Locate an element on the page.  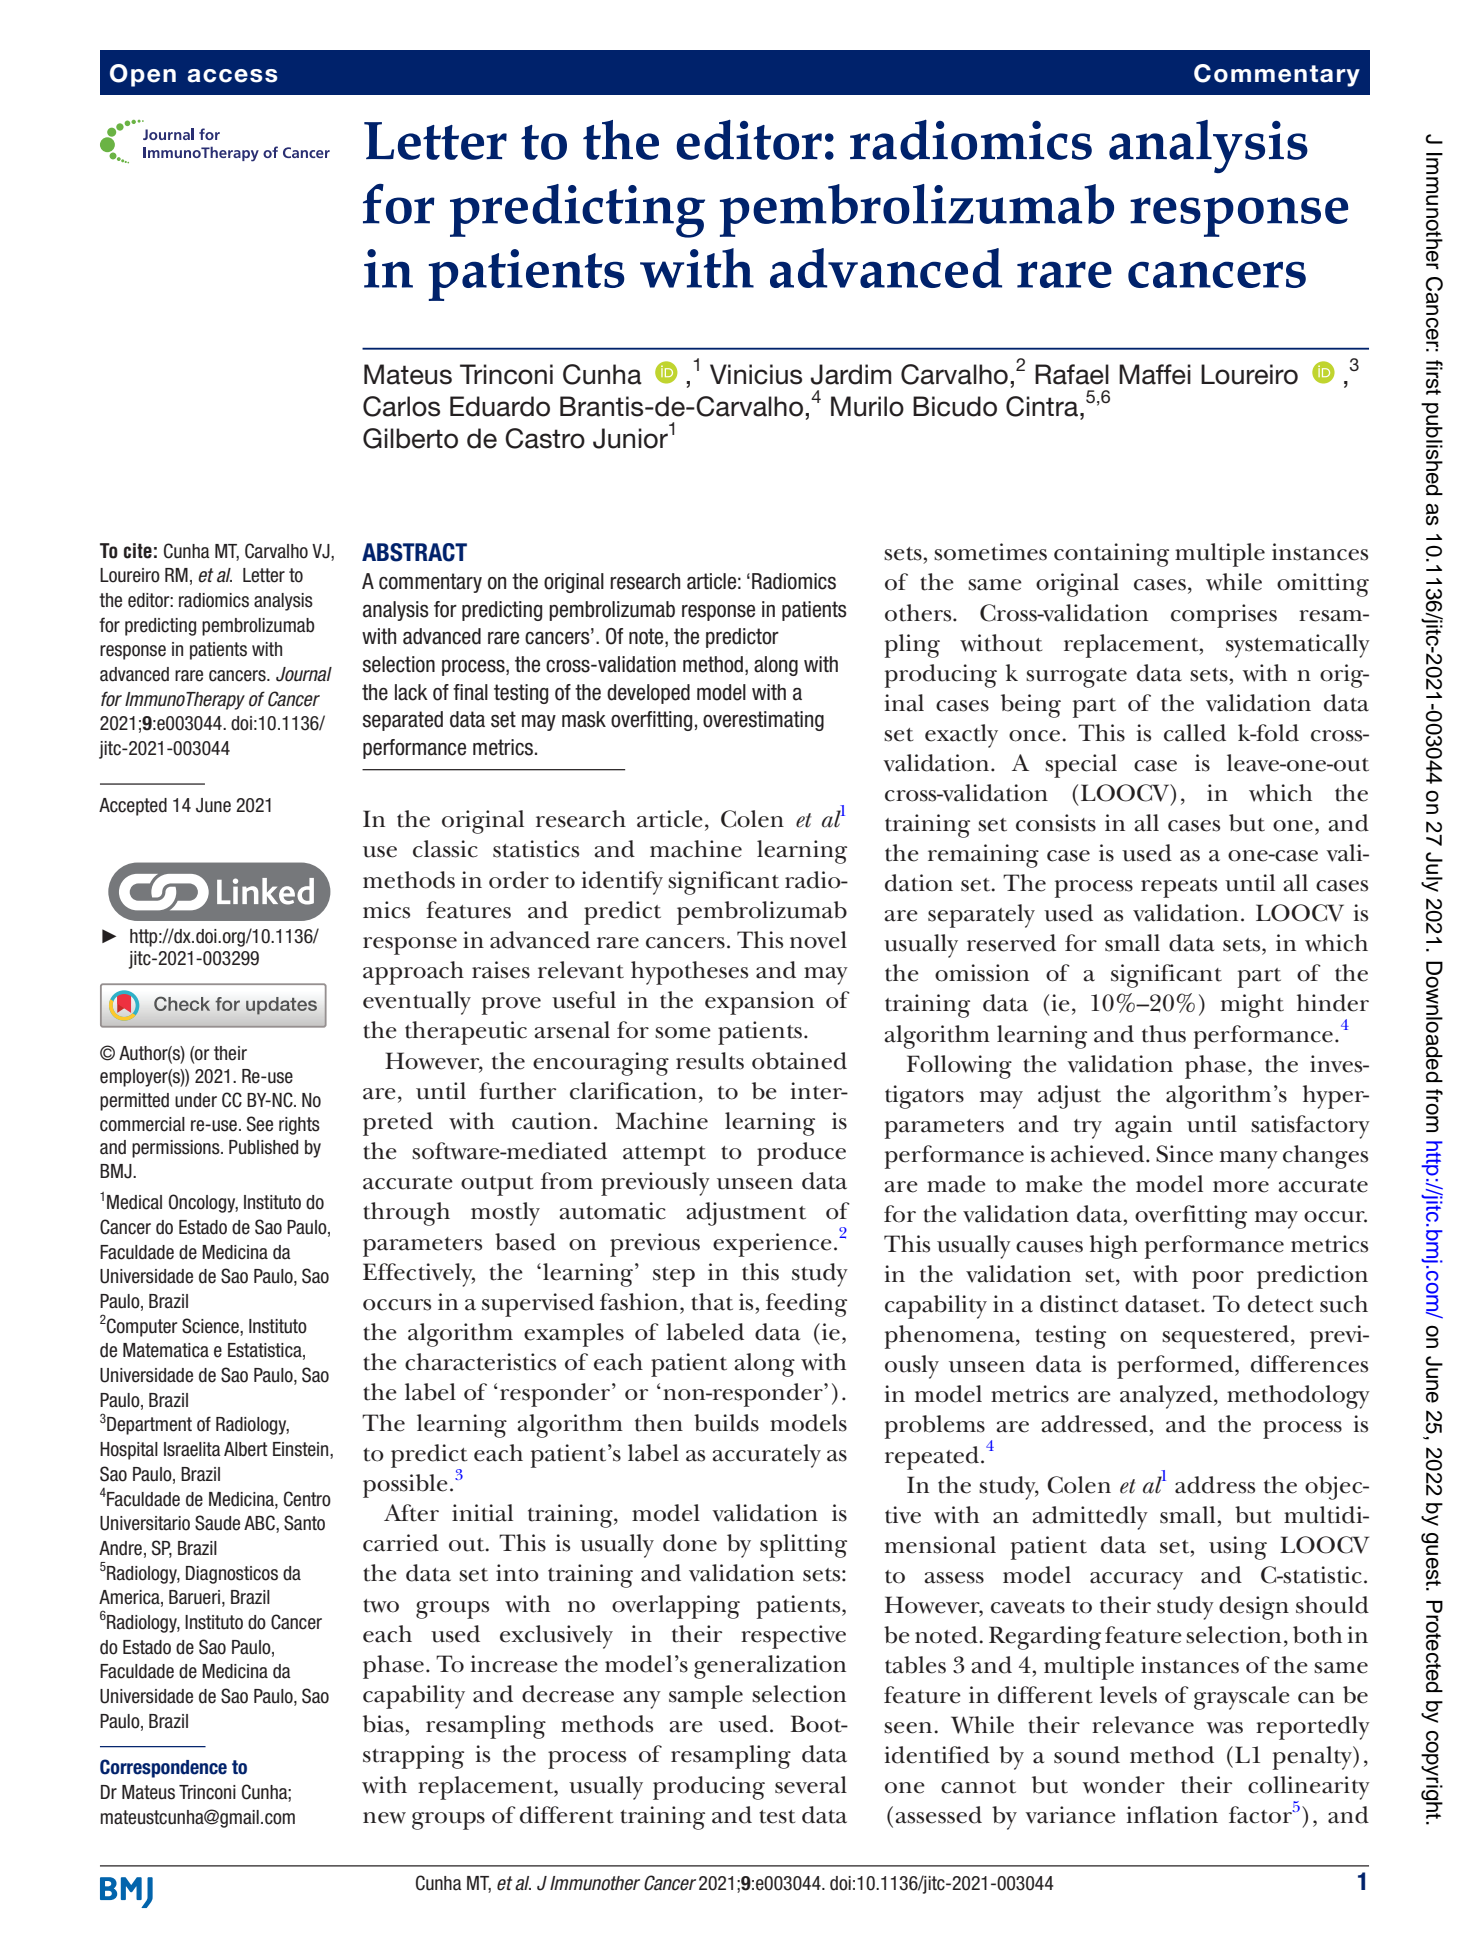
repeats is located at coordinates (1179, 888).
